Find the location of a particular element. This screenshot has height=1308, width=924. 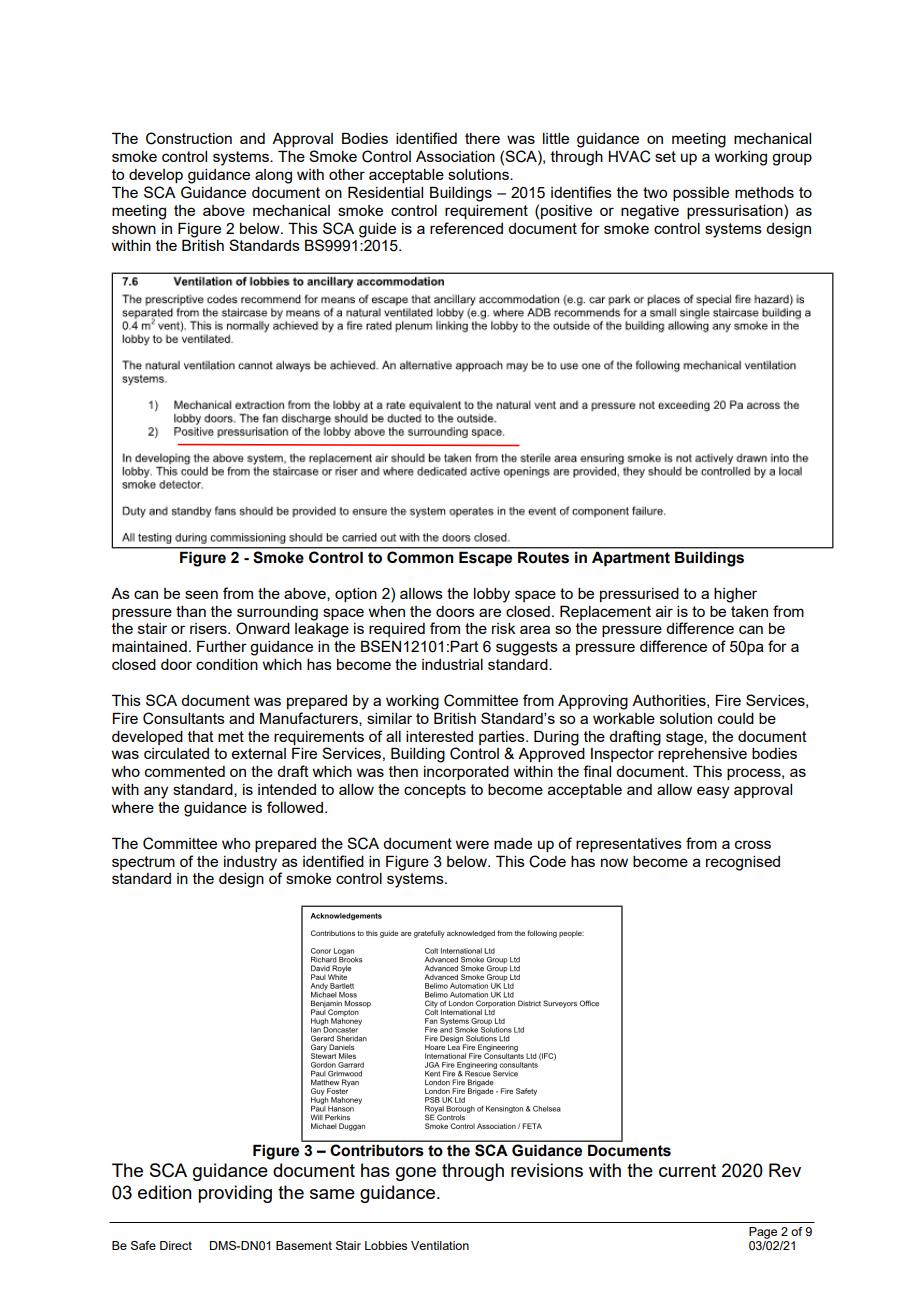

possible is located at coordinates (701, 194).
